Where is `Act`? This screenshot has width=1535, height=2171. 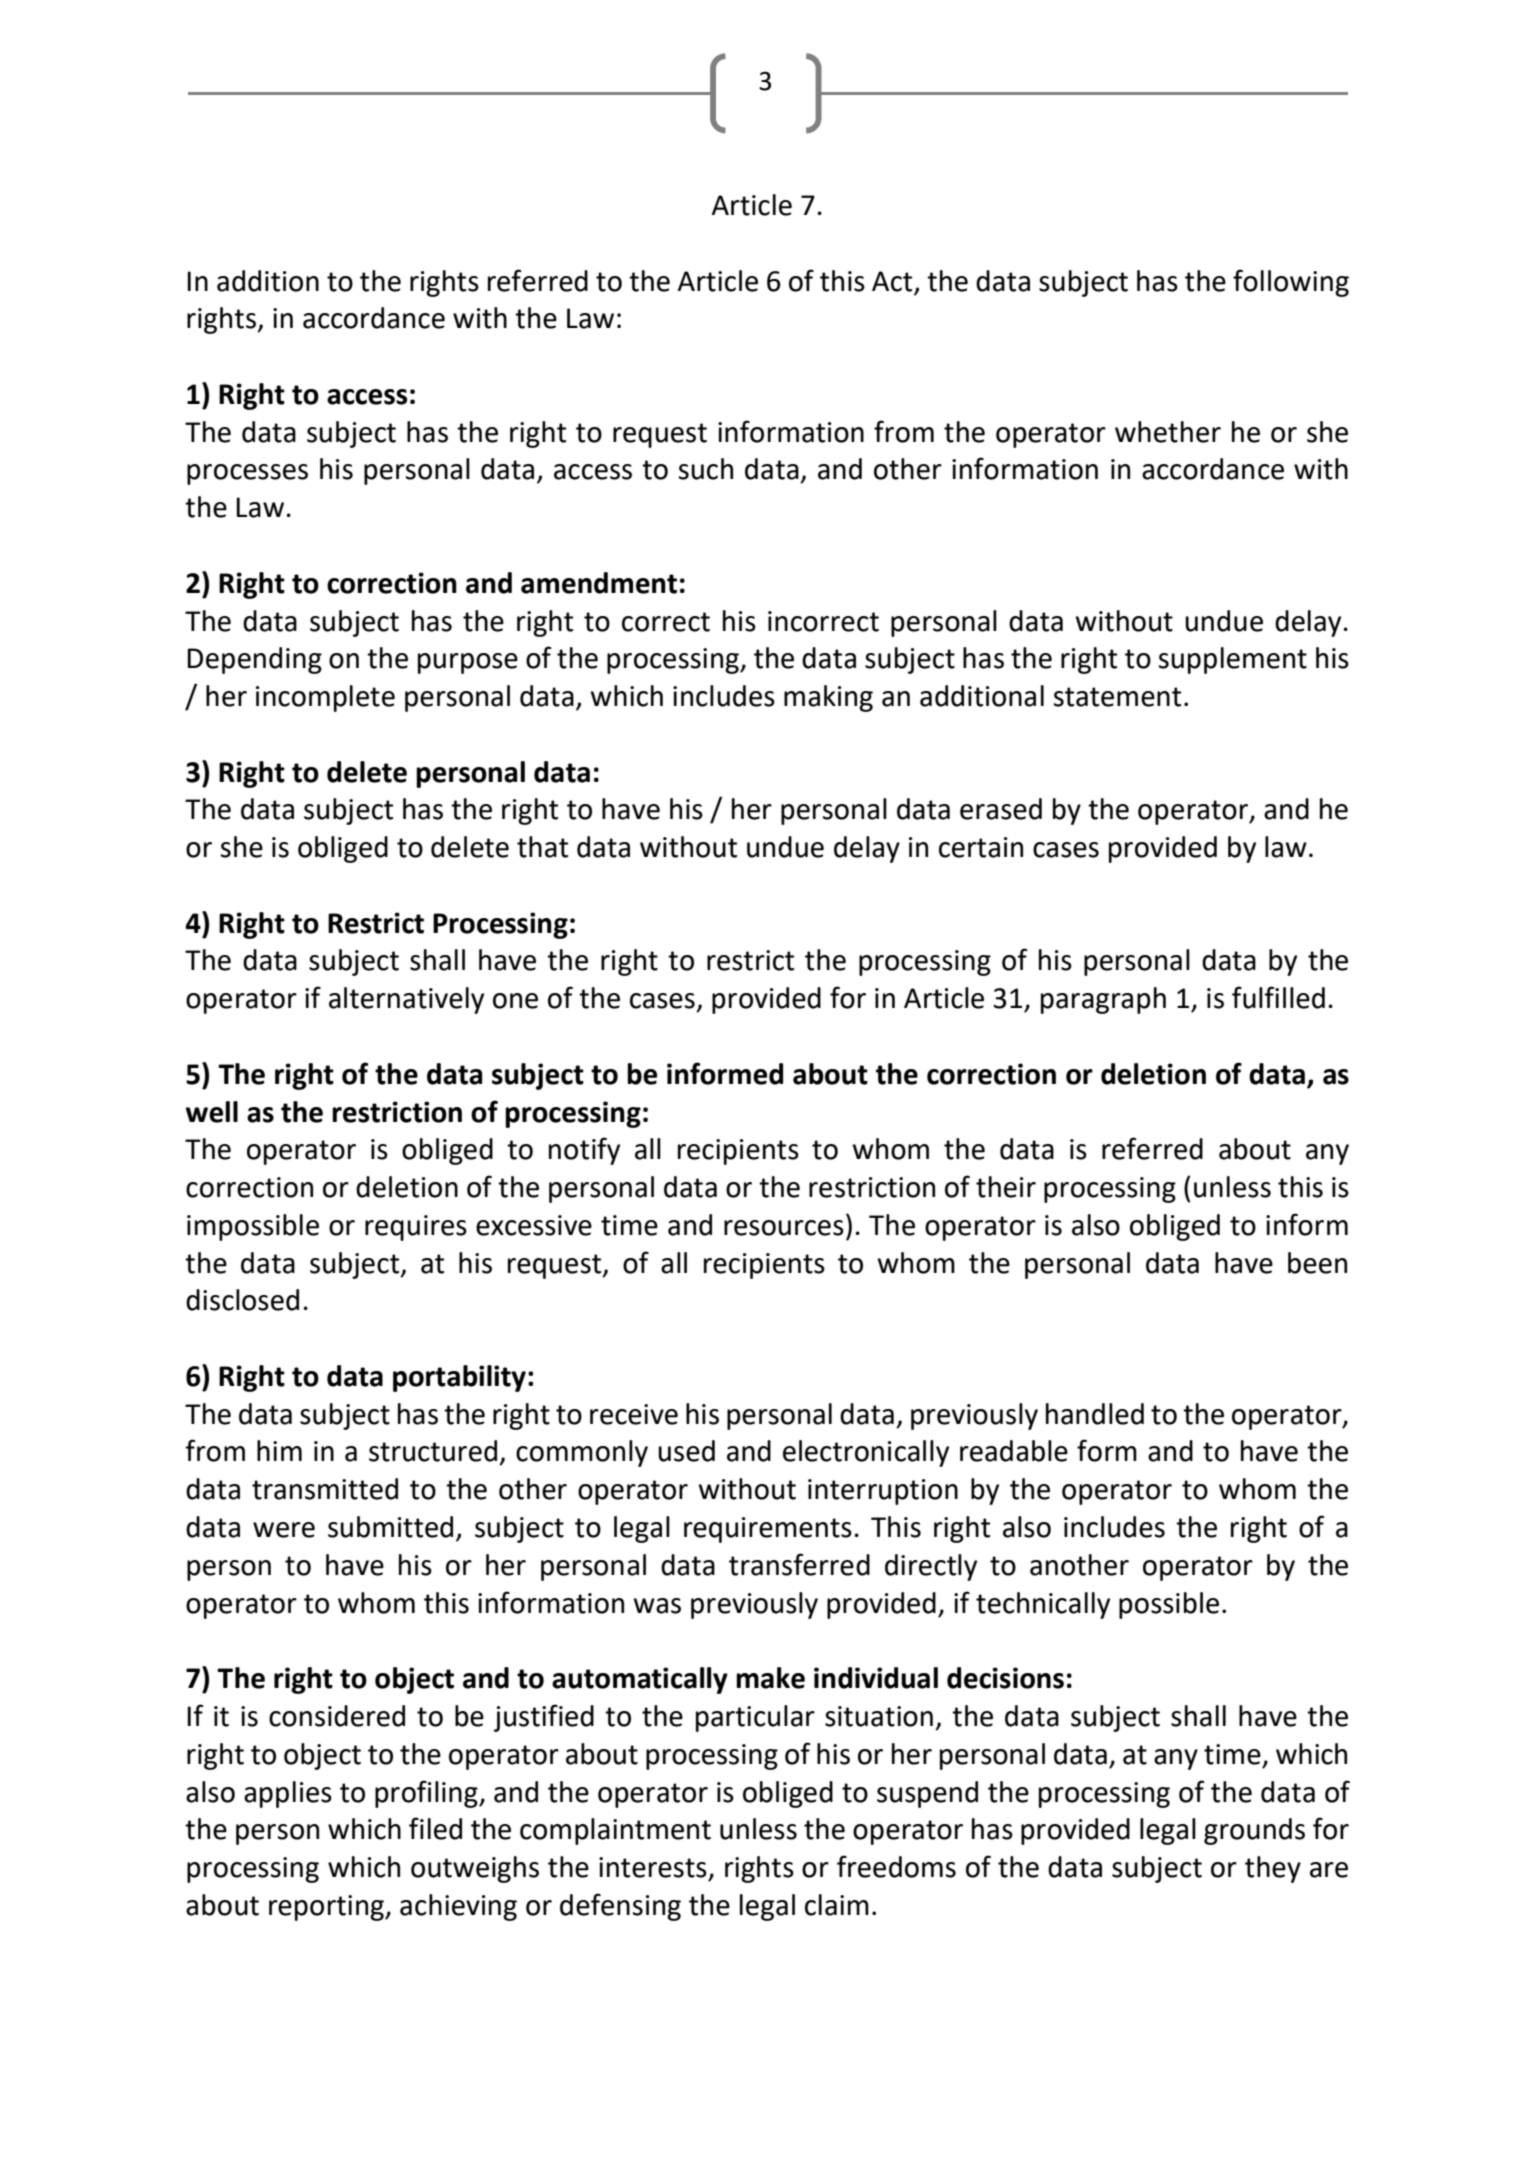
Act is located at coordinates (892, 281).
